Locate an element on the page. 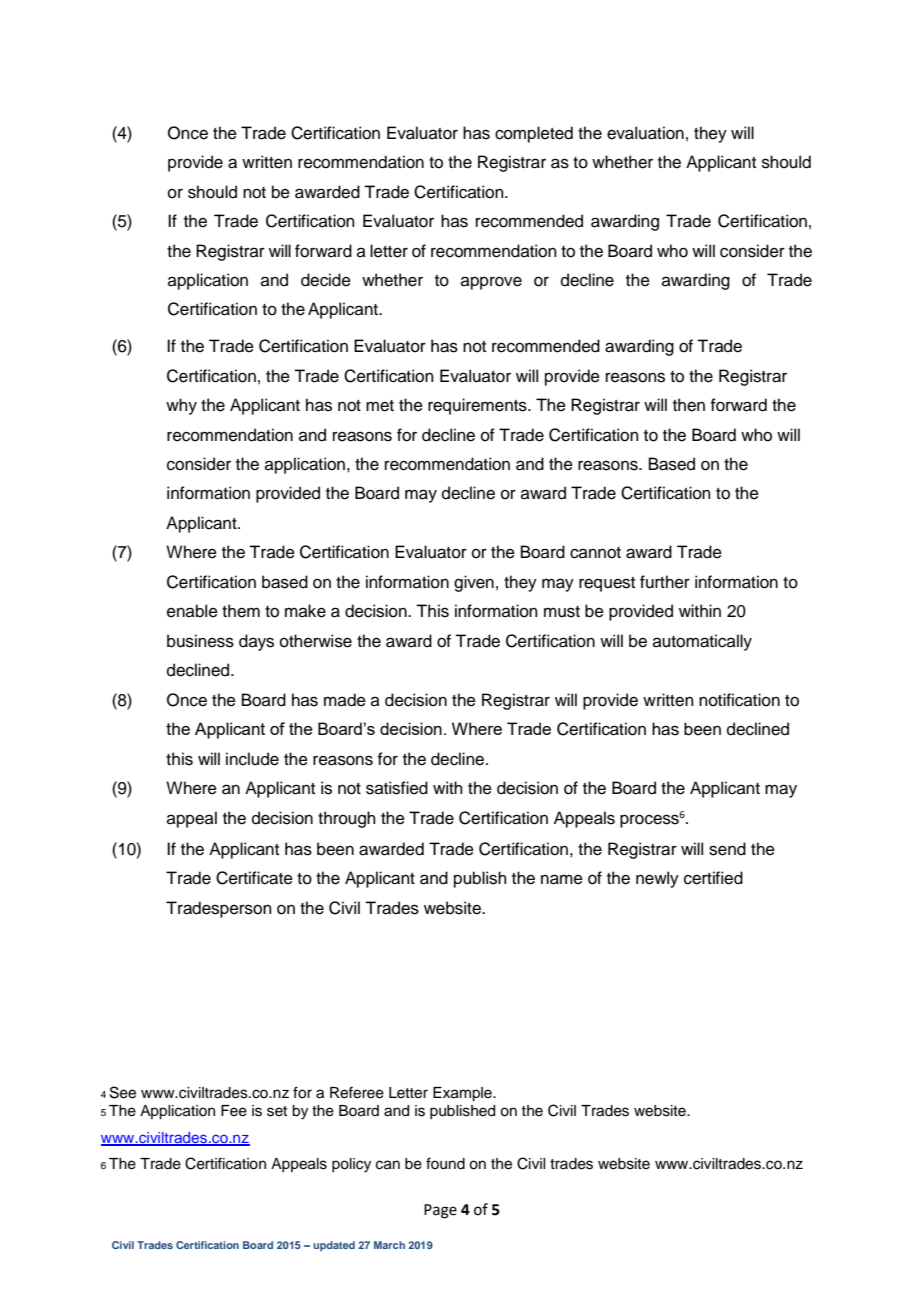 This image has height=1307, width=924. found is located at coordinates (445, 1163).
